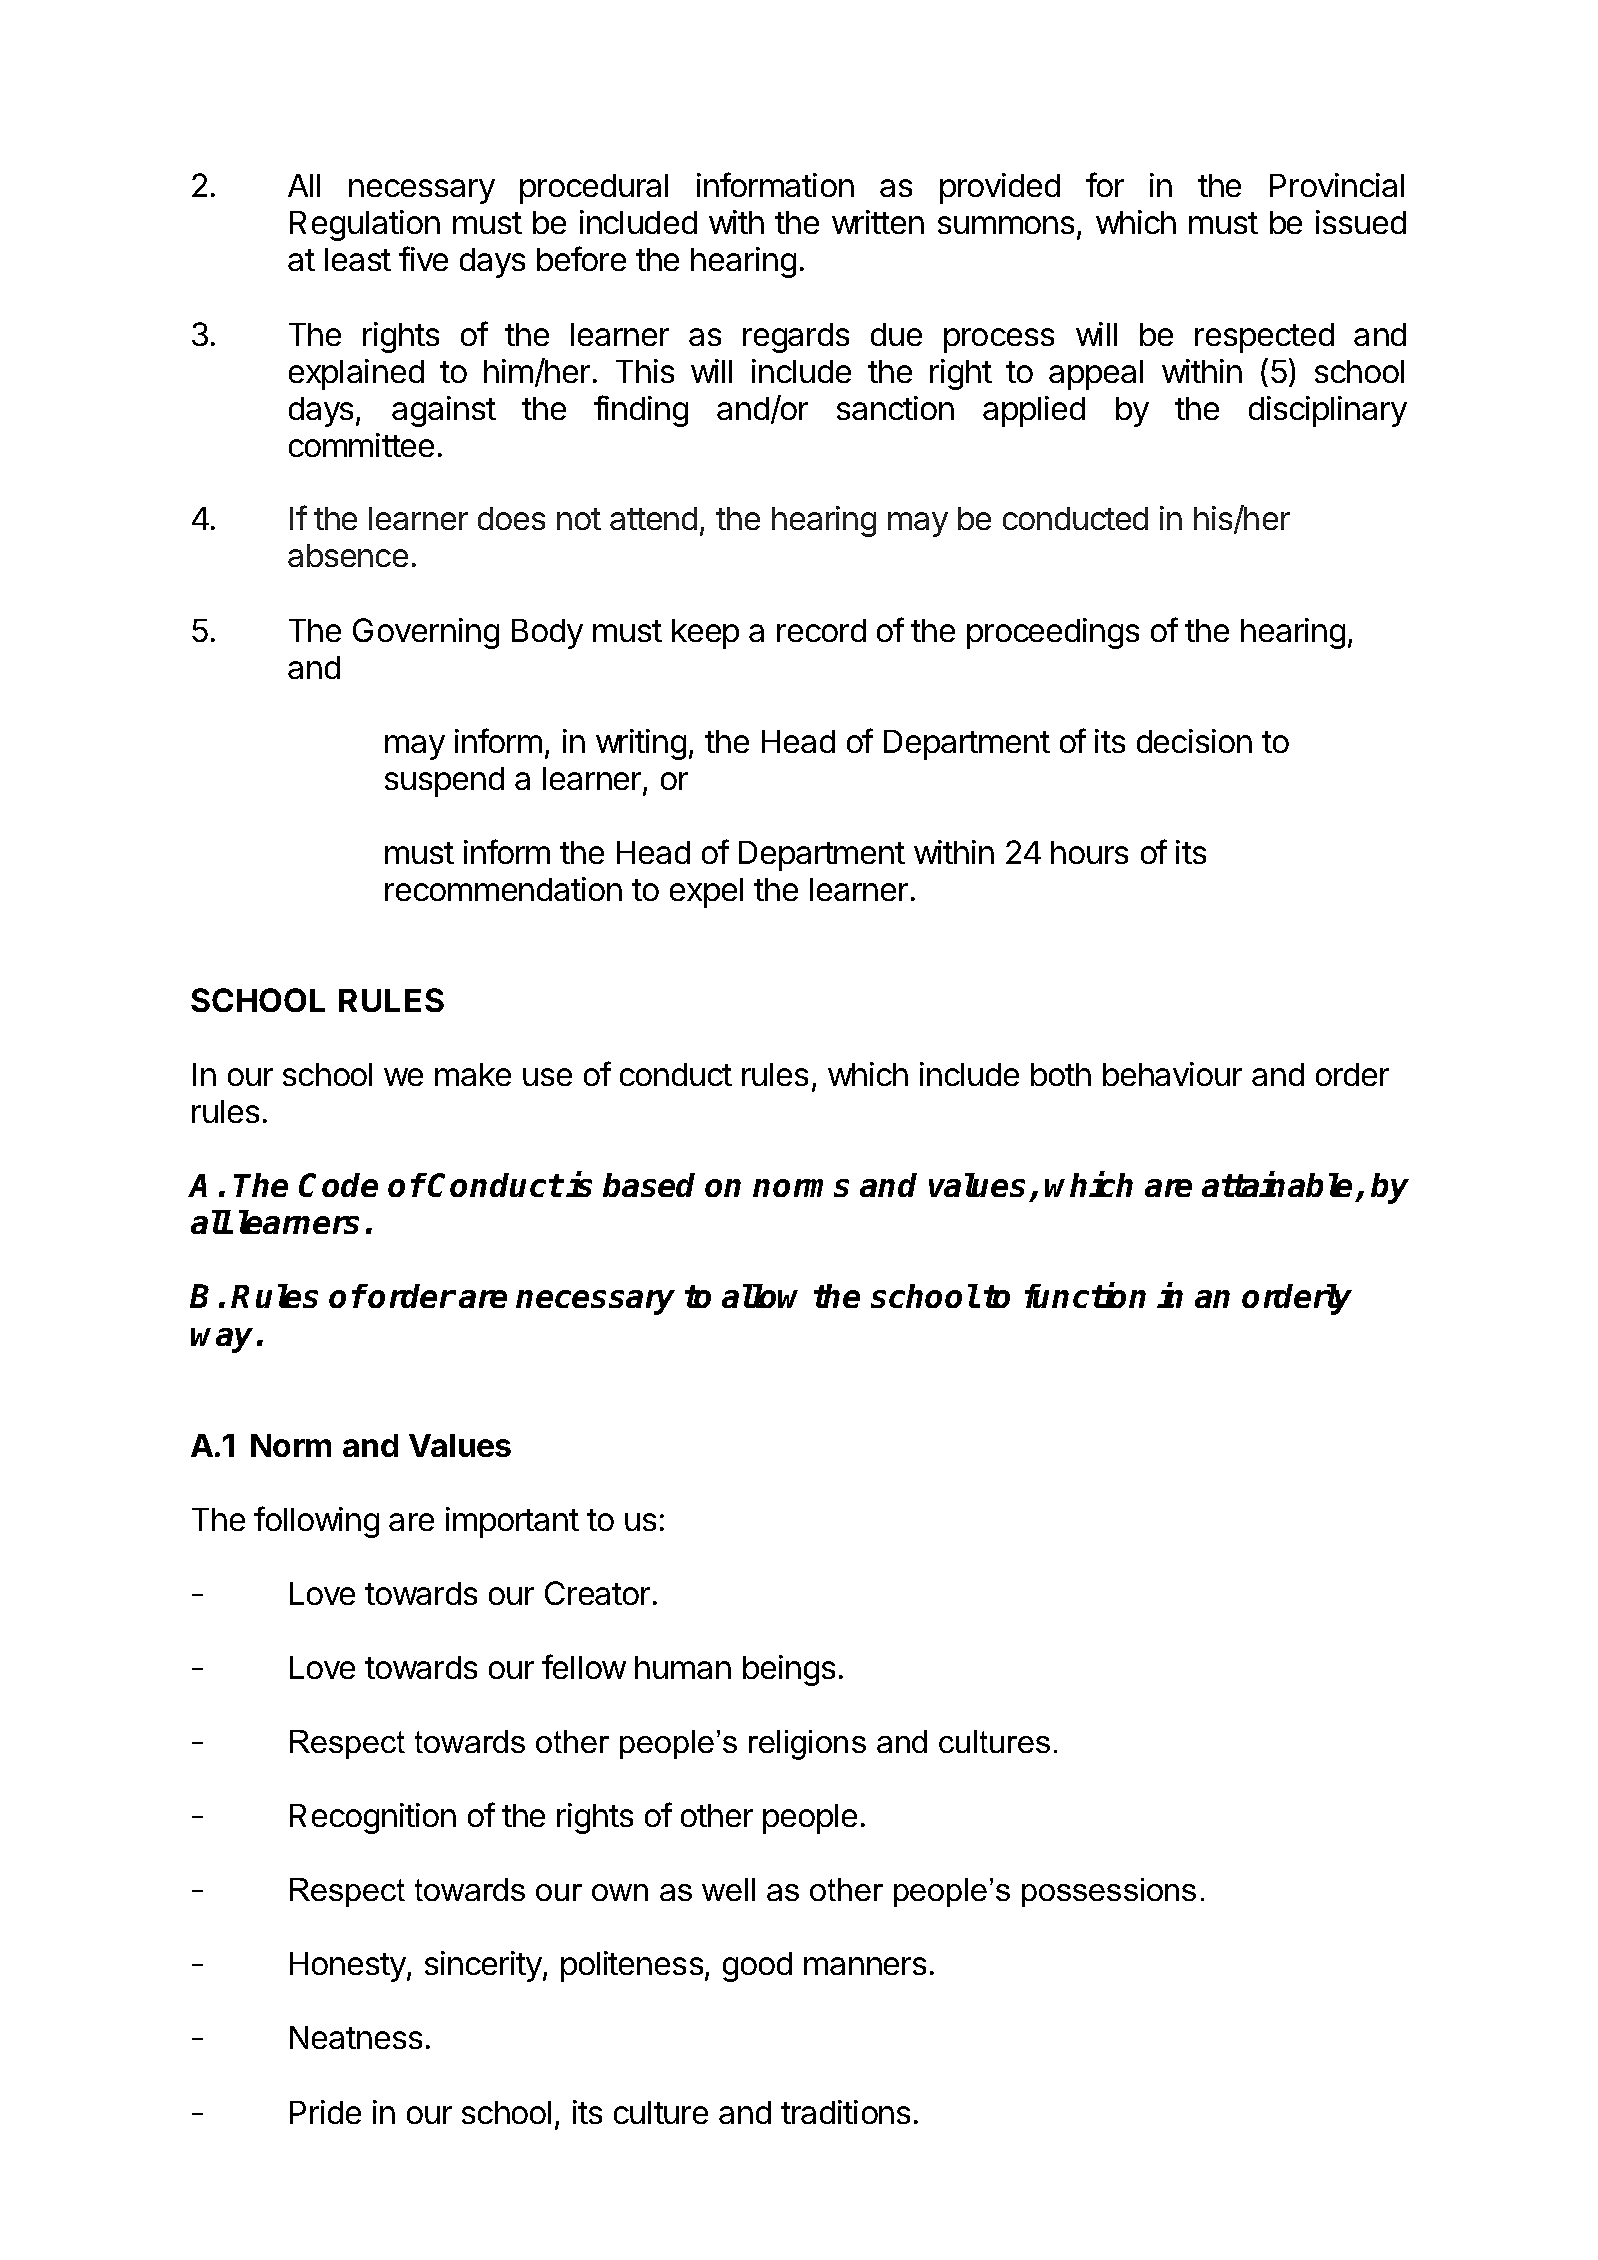 This document has width=1598, height=2260. What do you see at coordinates (649, 1185) in the document?
I see `based` at bounding box center [649, 1185].
